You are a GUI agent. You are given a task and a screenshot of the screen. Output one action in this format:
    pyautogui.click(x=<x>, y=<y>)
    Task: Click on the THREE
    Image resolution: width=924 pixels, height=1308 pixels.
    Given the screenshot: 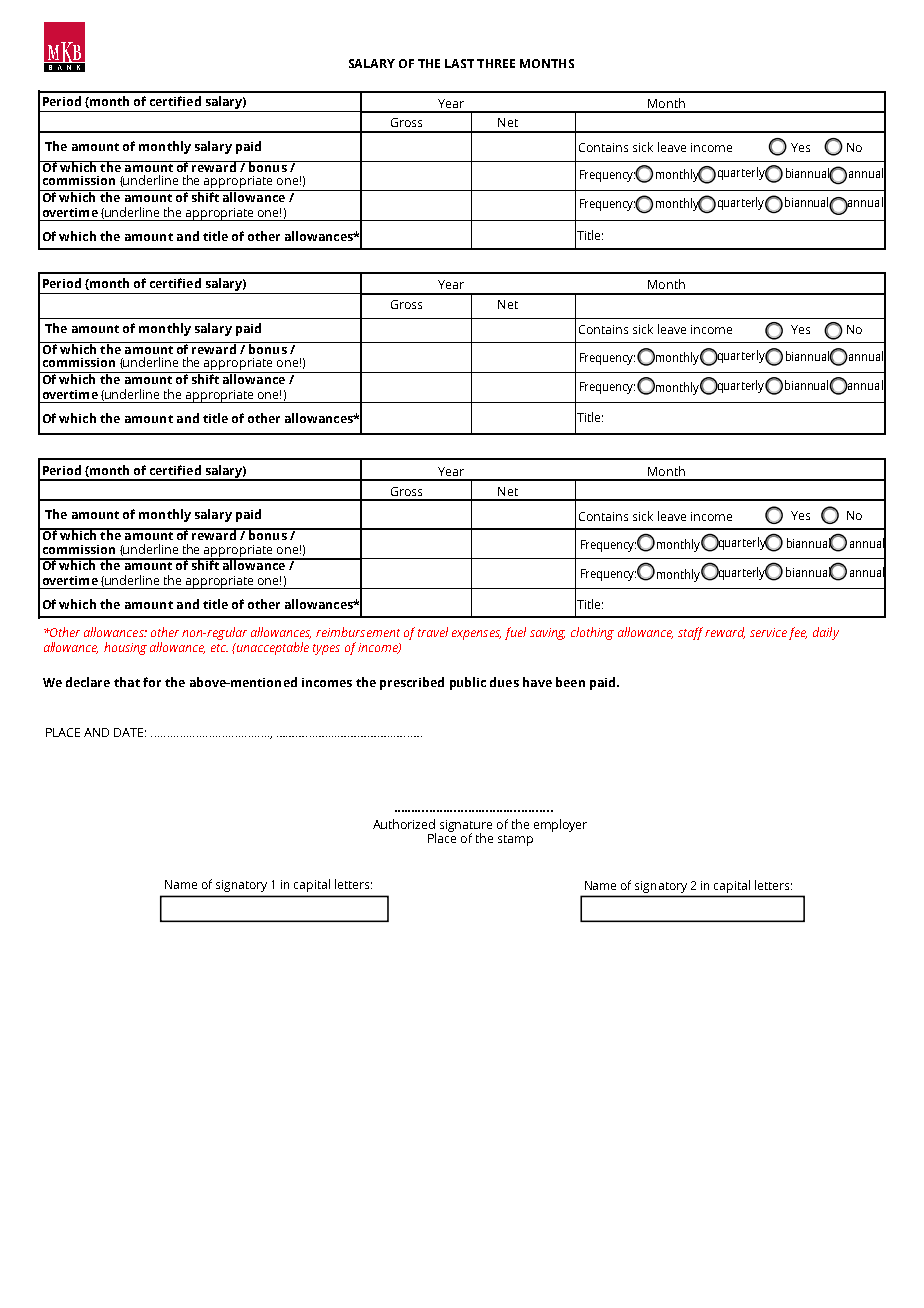 What is the action you would take?
    pyautogui.click(x=496, y=63)
